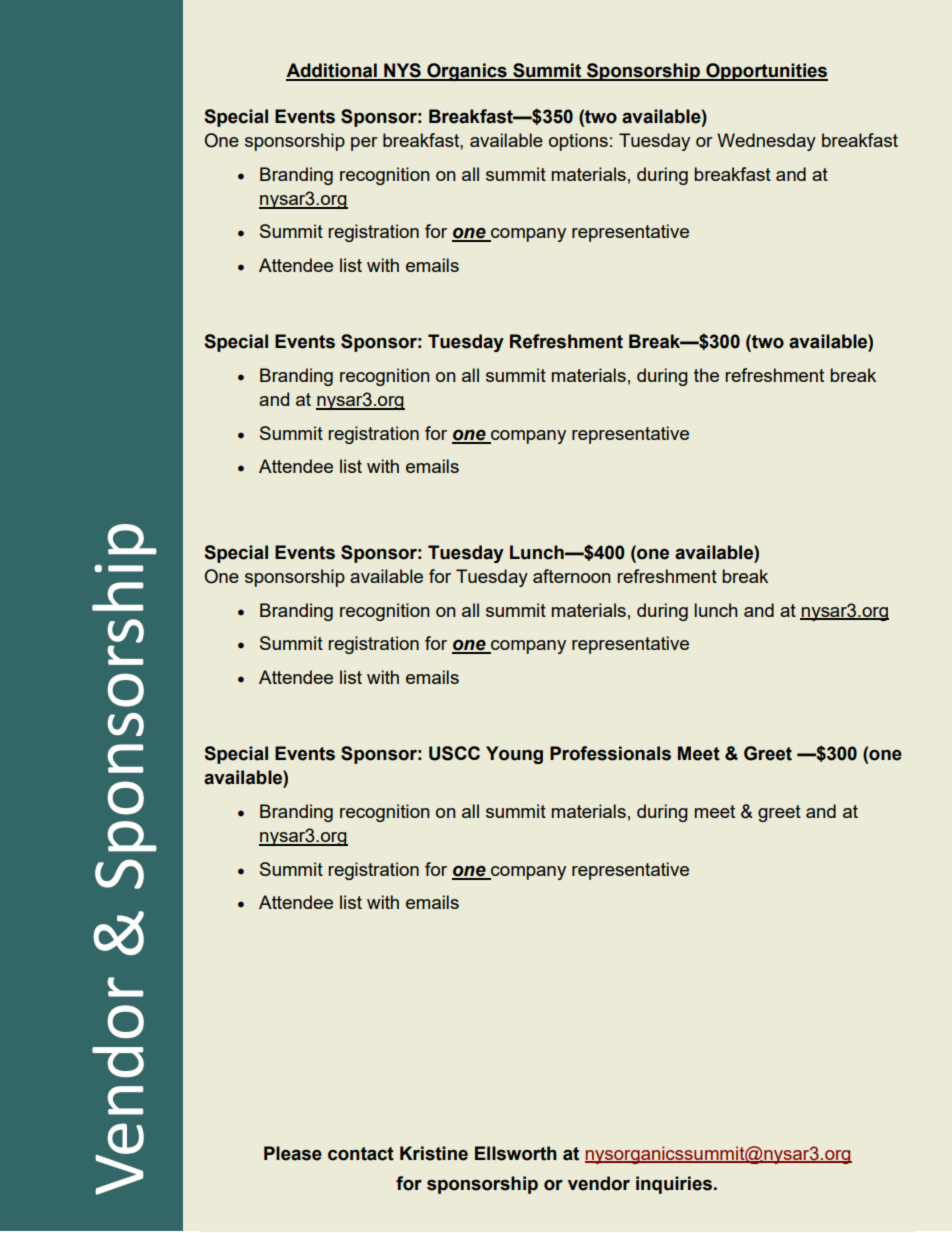 Image resolution: width=952 pixels, height=1233 pixels. I want to click on inquiries, so click(674, 1185).
